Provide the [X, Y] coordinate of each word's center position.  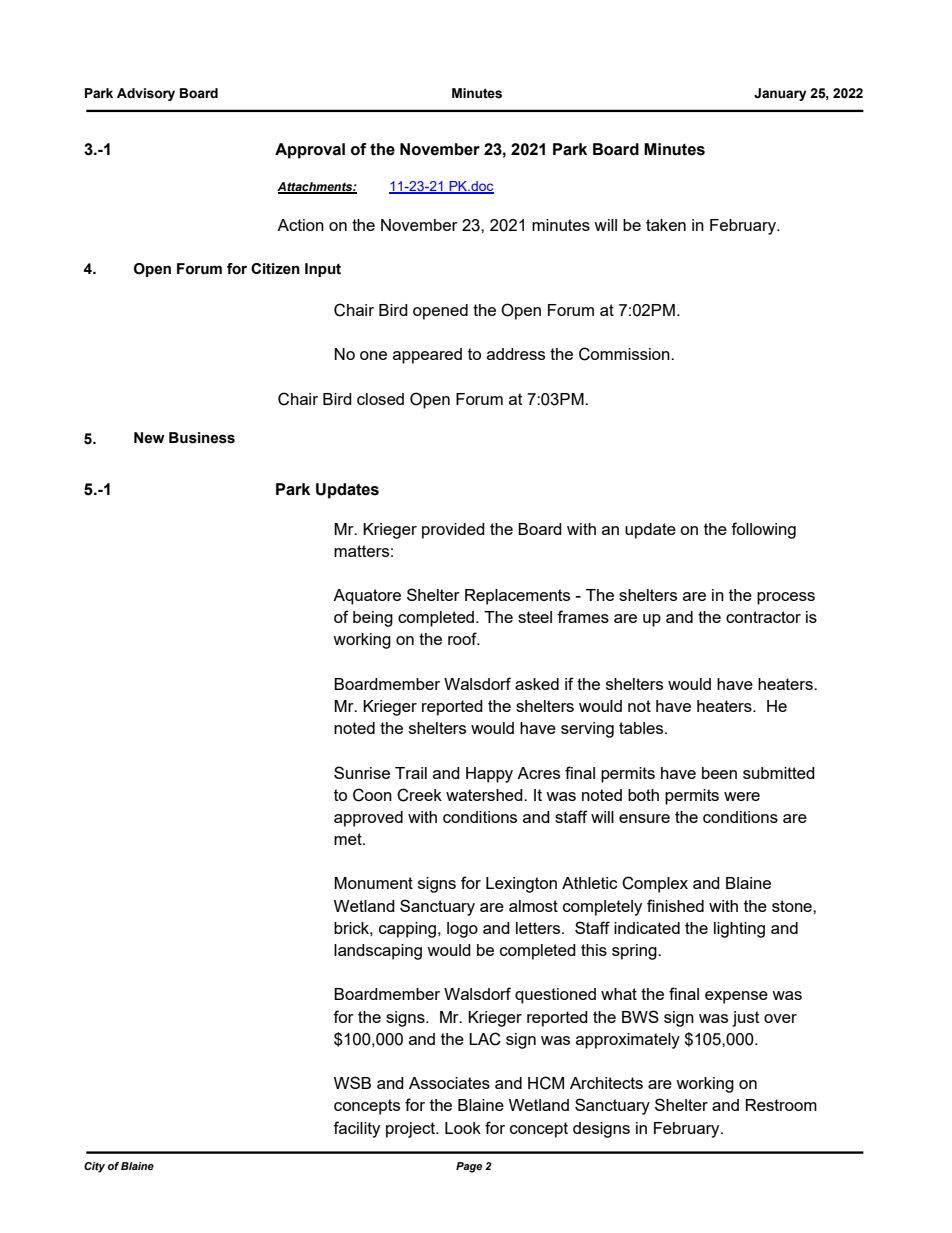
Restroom [781, 1105]
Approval [310, 151]
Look [463, 1128]
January [780, 94]
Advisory [146, 94]
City [94, 1167]
